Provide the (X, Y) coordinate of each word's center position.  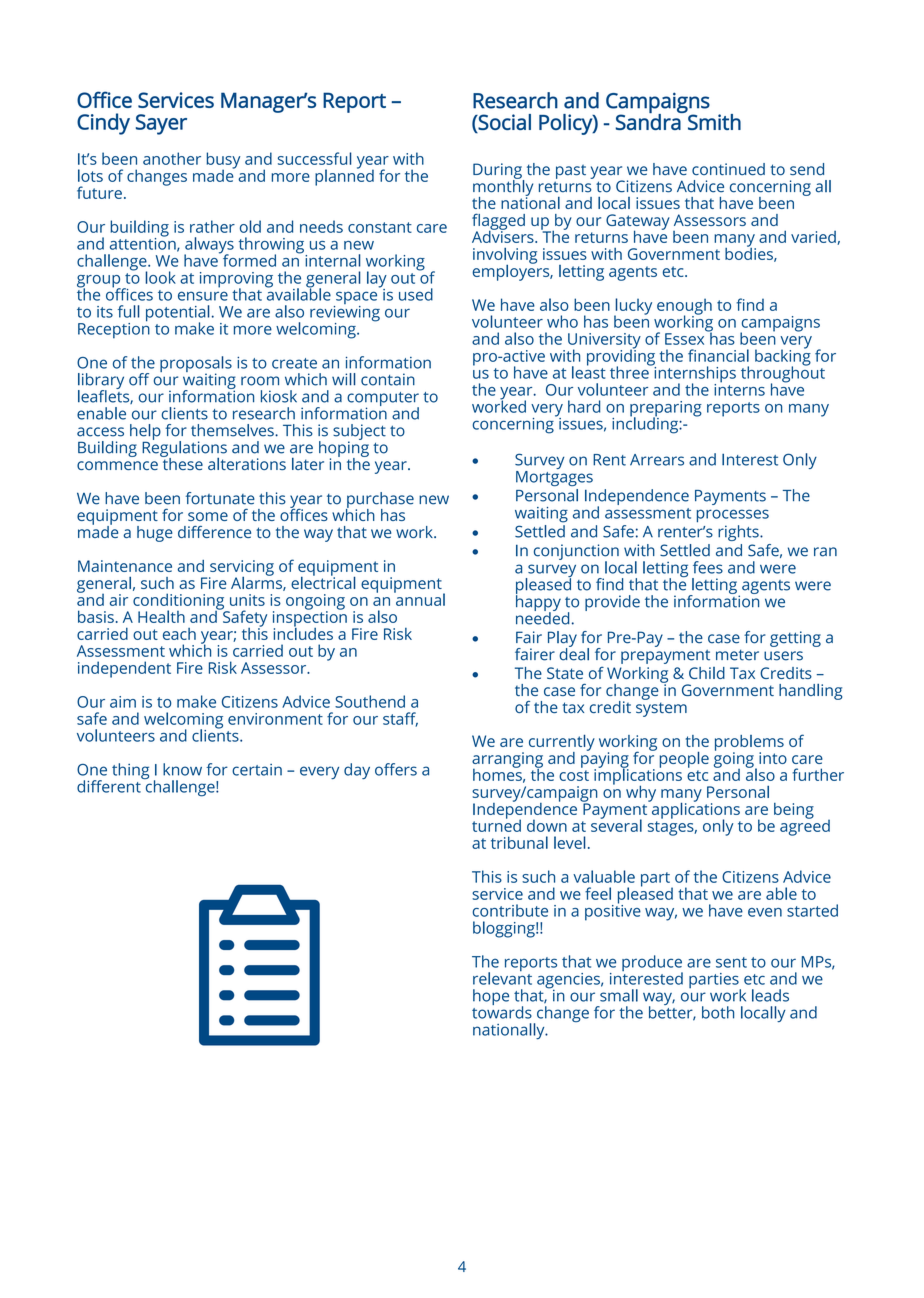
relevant (502, 977)
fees (708, 567)
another (172, 158)
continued (728, 169)
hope (491, 997)
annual (419, 598)
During (498, 172)
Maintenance (125, 566)
